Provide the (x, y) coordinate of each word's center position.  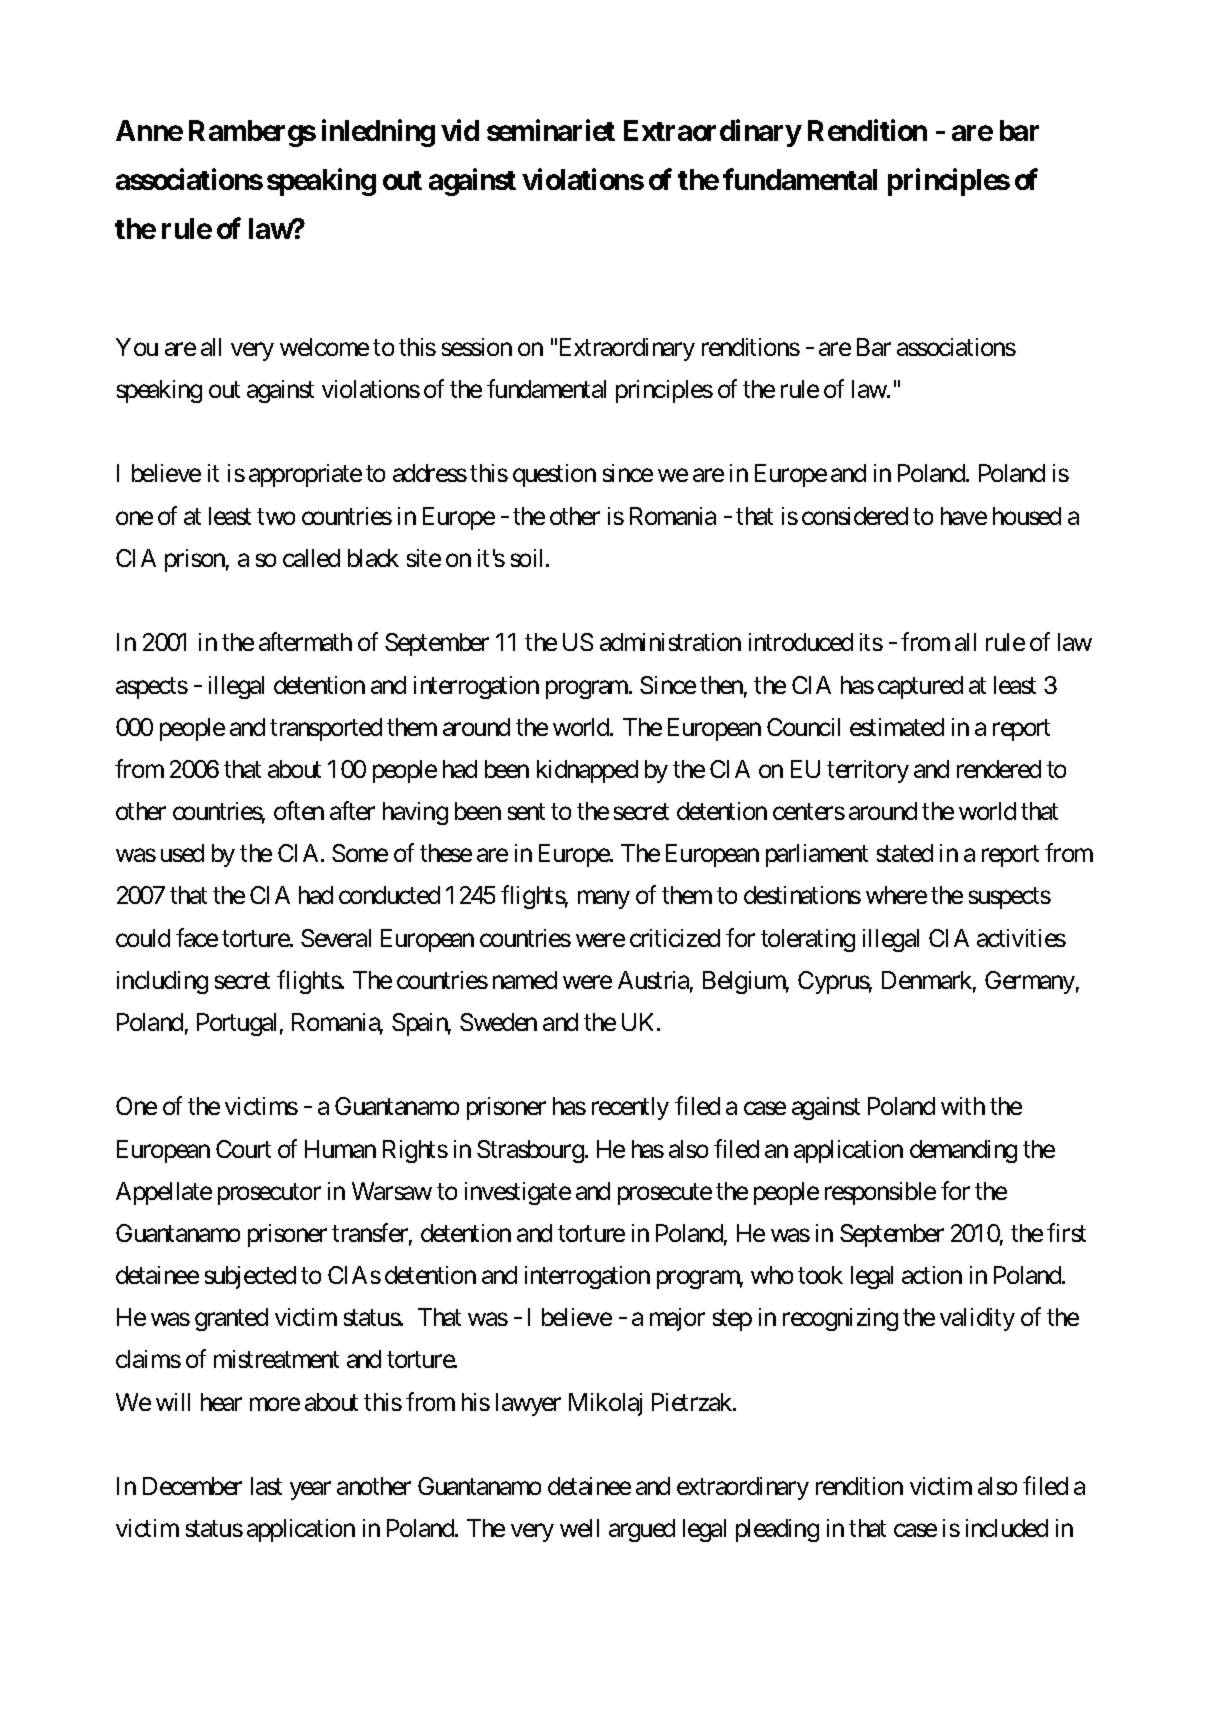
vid (460, 130)
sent (526, 812)
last (266, 1486)
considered (855, 516)
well (579, 1528)
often (299, 810)
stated (905, 853)
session (477, 347)
